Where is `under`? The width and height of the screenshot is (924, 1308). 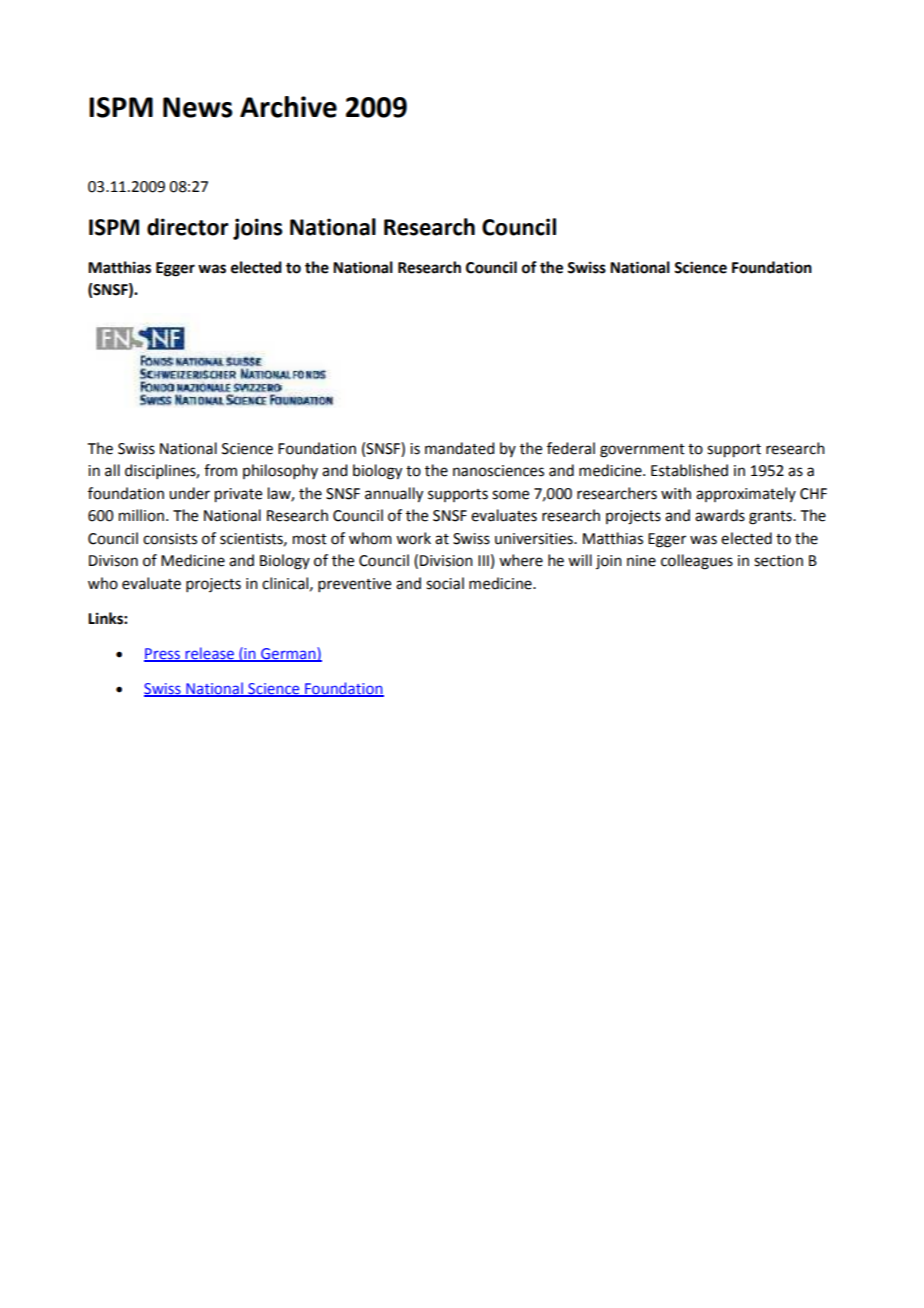
under is located at coordinates (189, 493).
